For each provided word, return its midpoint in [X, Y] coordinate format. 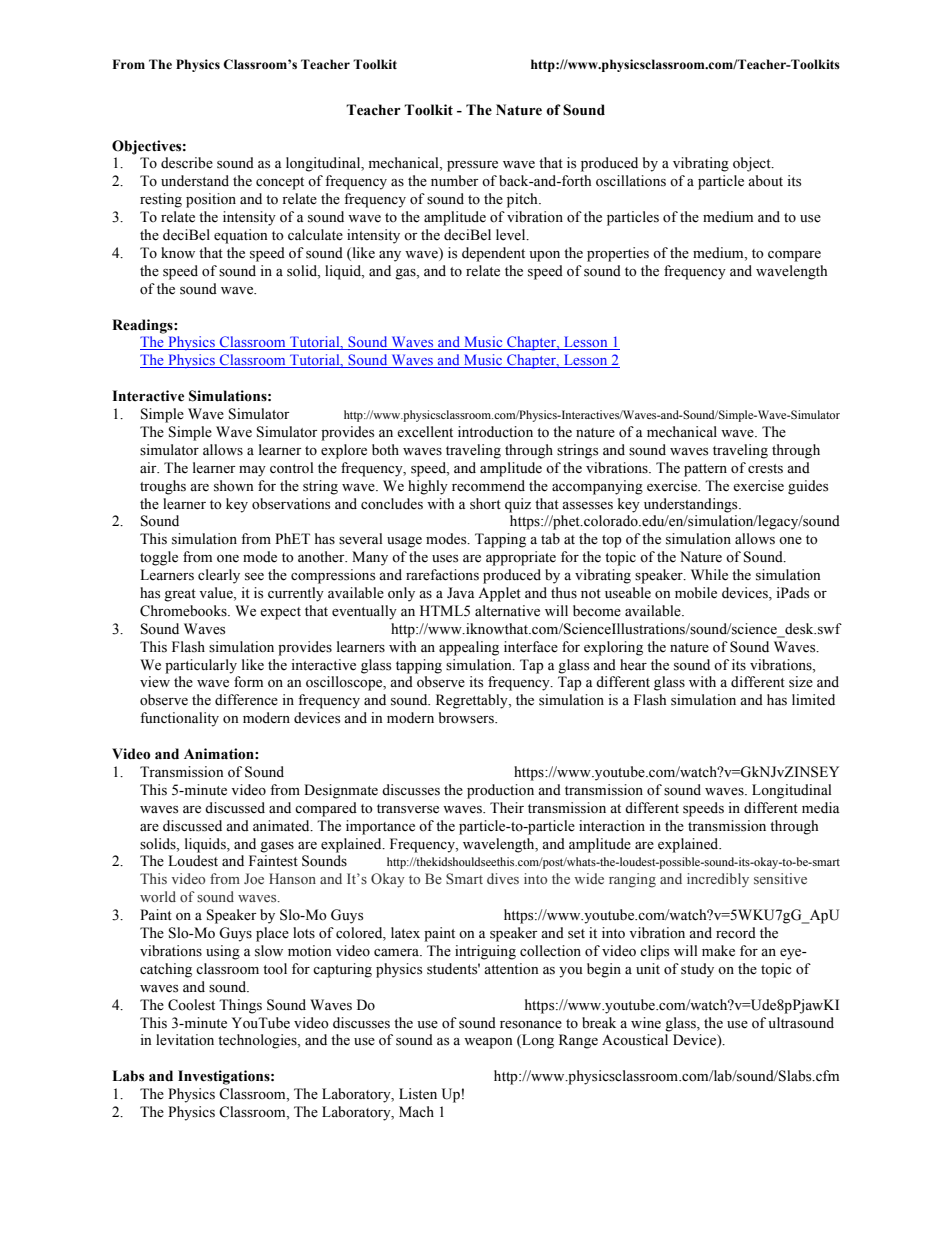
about [765, 181]
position [211, 200]
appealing [469, 648]
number [455, 181]
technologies [258, 1041]
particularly [201, 666]
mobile [696, 593]
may [252, 471]
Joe [254, 878]
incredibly [718, 880]
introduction [495, 432]
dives [503, 878]
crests [765, 469]
